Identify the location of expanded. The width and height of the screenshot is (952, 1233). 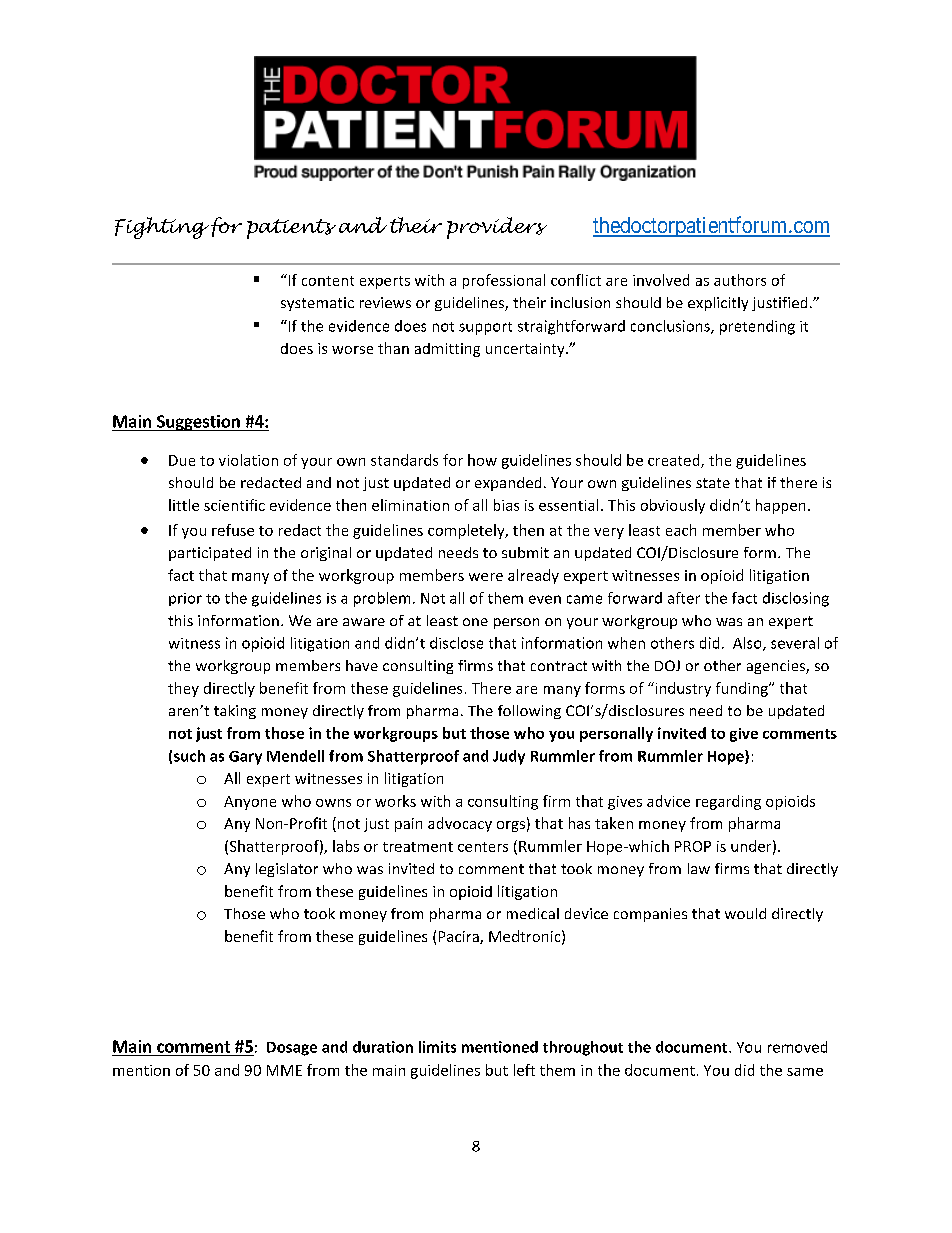
(508, 484).
